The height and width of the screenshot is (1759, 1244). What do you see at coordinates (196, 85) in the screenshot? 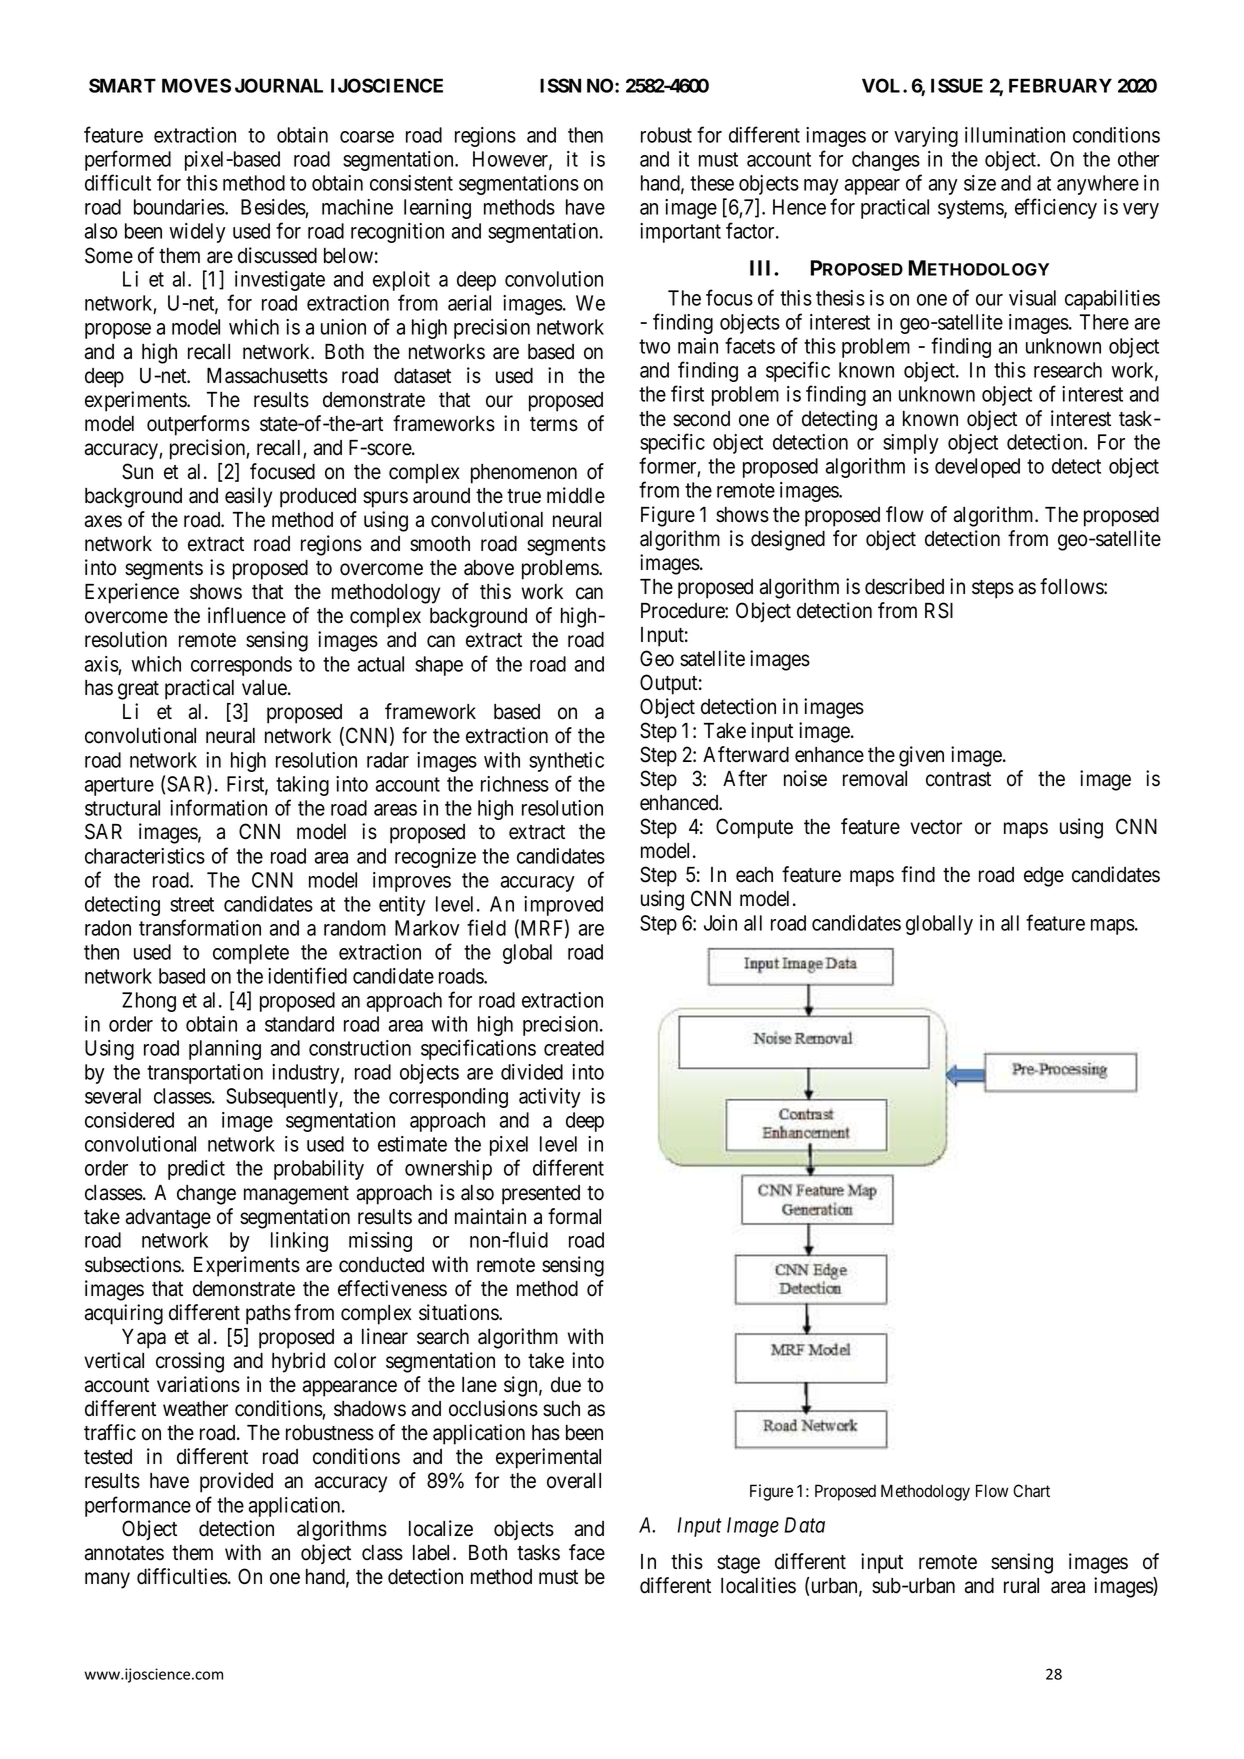
I see `MOVES` at bounding box center [196, 85].
